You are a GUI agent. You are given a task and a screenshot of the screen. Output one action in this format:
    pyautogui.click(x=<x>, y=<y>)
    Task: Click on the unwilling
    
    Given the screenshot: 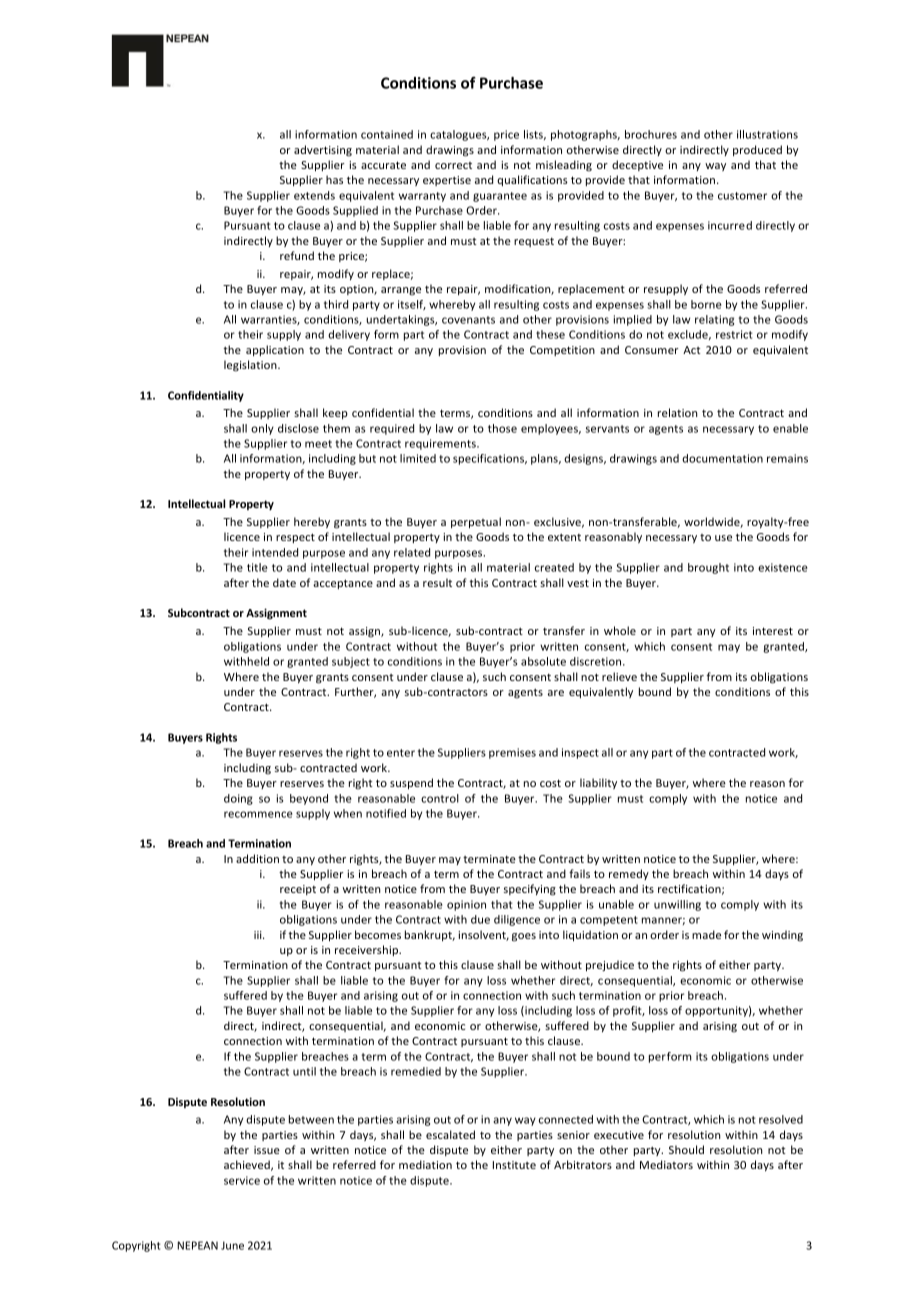 What is the action you would take?
    pyautogui.click(x=677, y=905)
